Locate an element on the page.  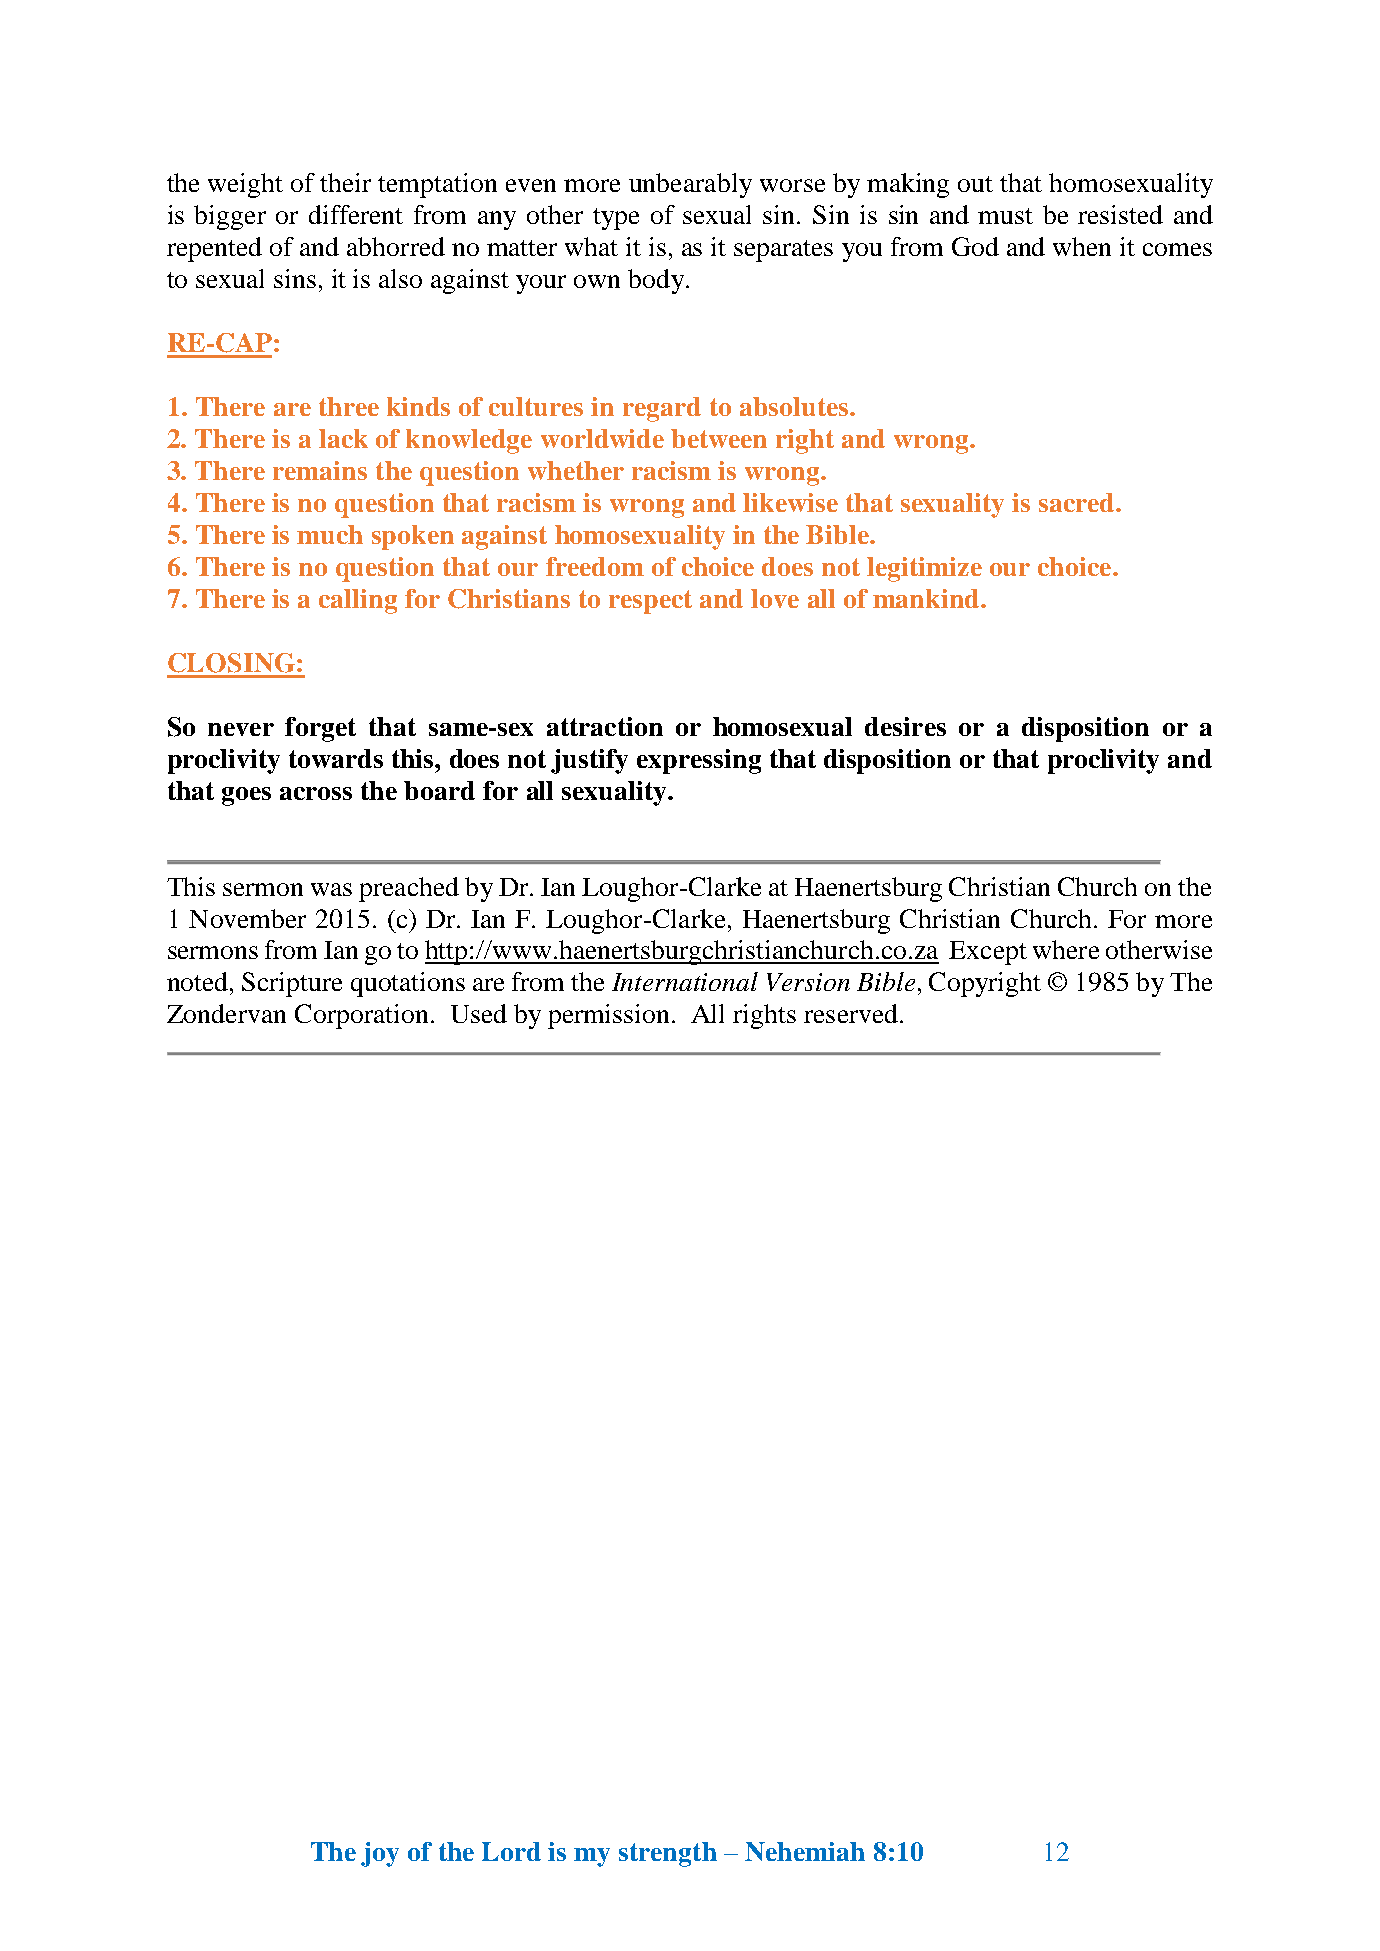
Corporation is located at coordinates (361, 1016).
